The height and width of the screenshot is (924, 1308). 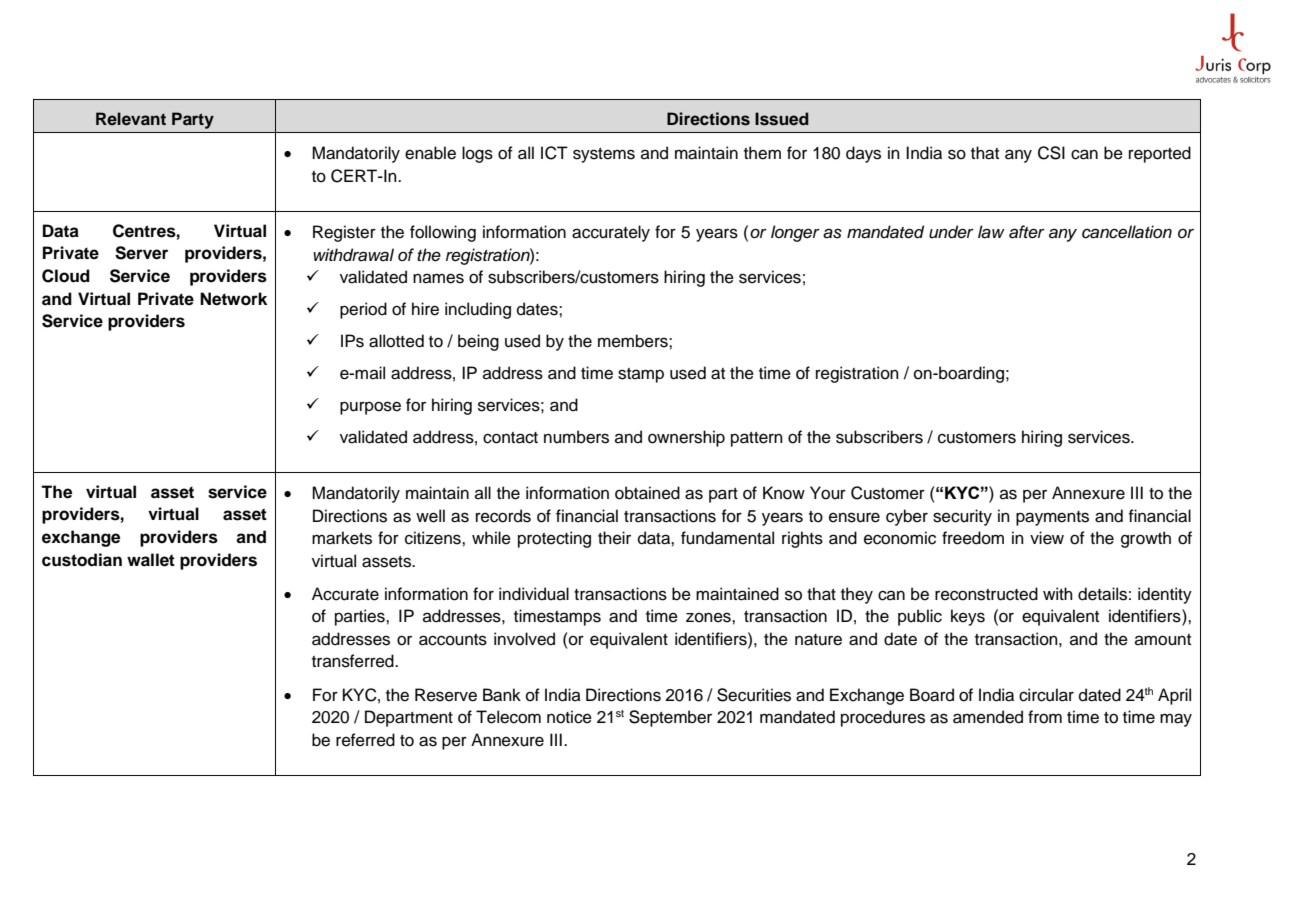 What do you see at coordinates (604, 155) in the screenshot?
I see `systems` at bounding box center [604, 155].
